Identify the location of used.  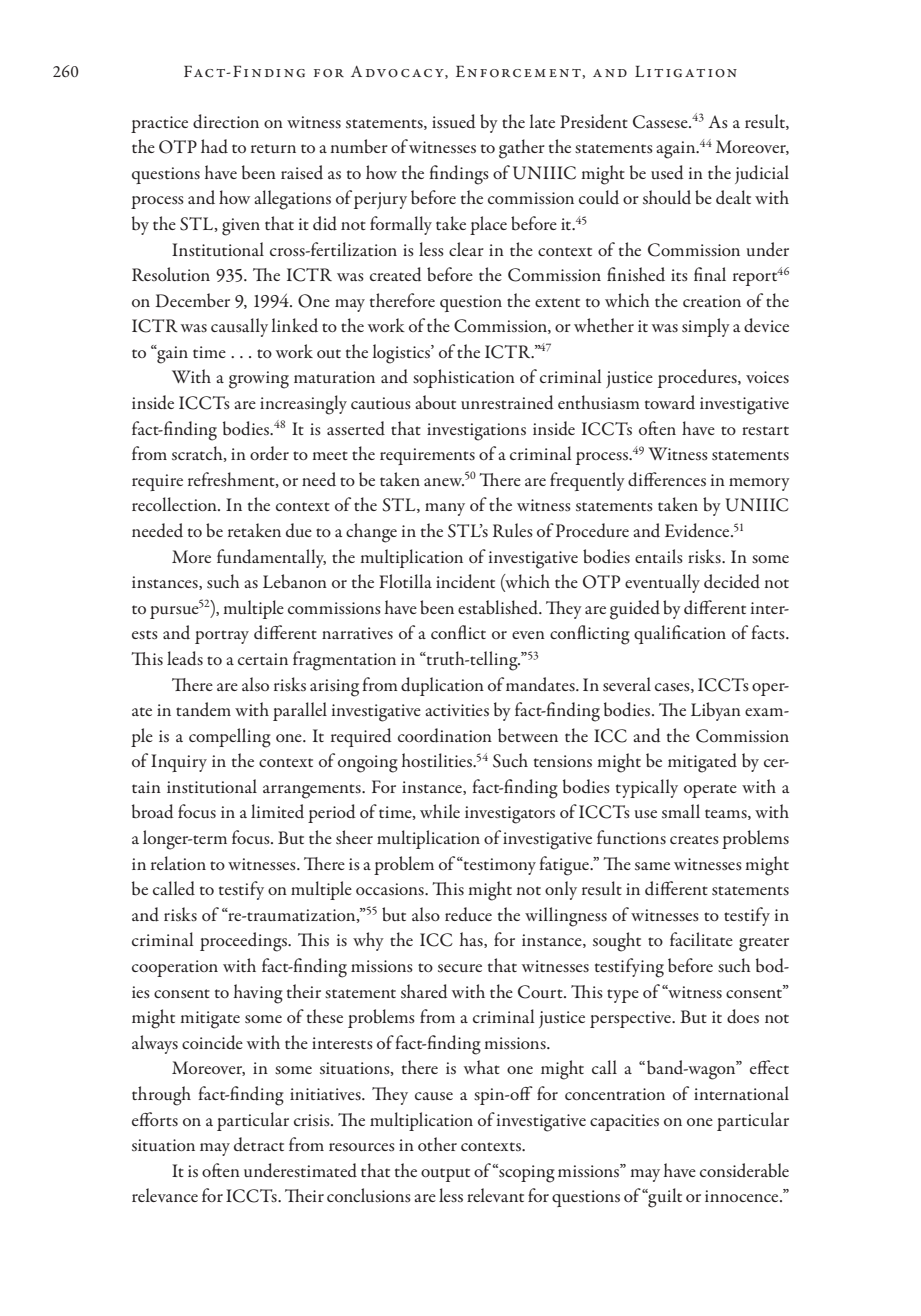
(667, 172).
